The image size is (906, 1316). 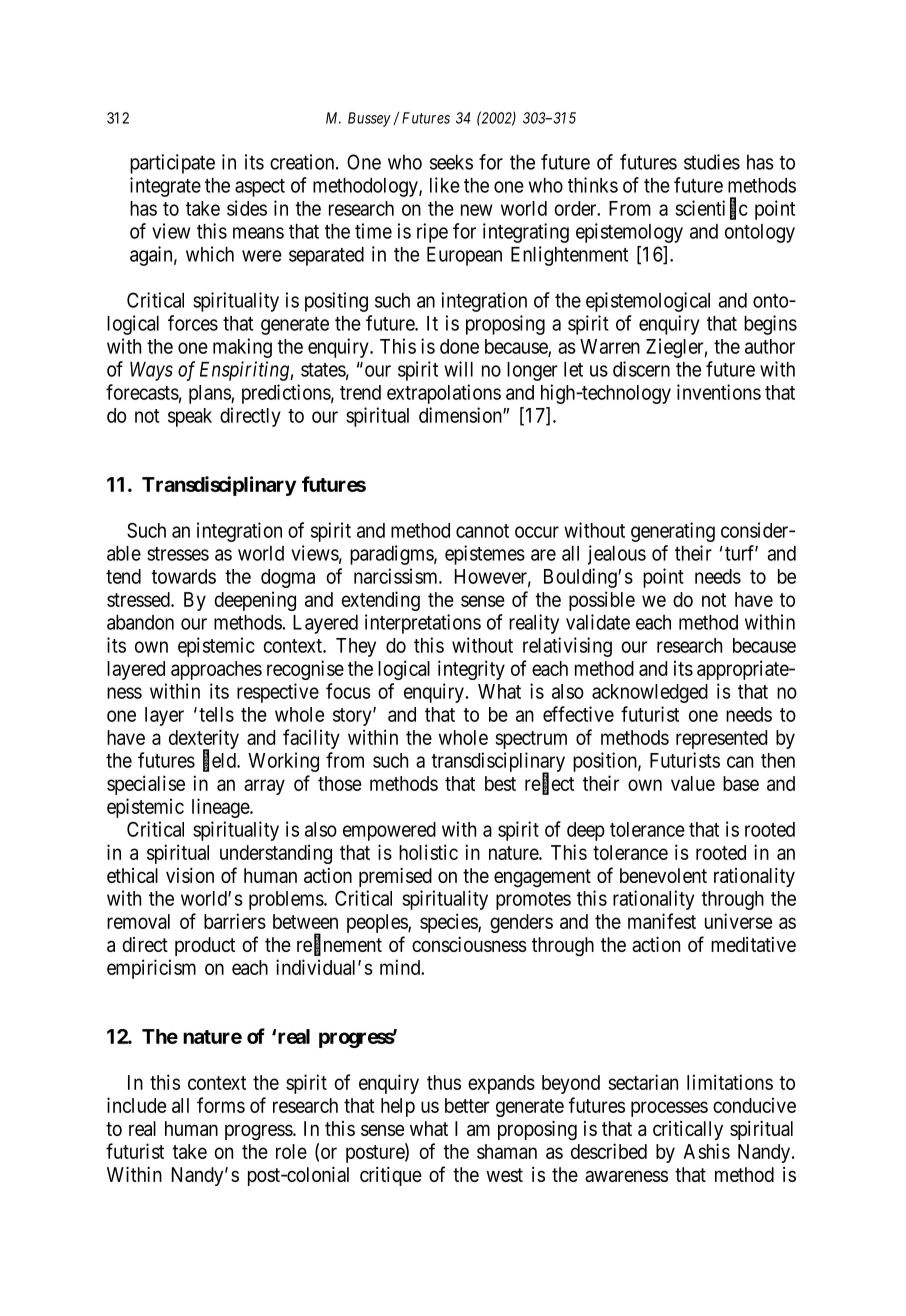 I want to click on generating, so click(x=673, y=532).
